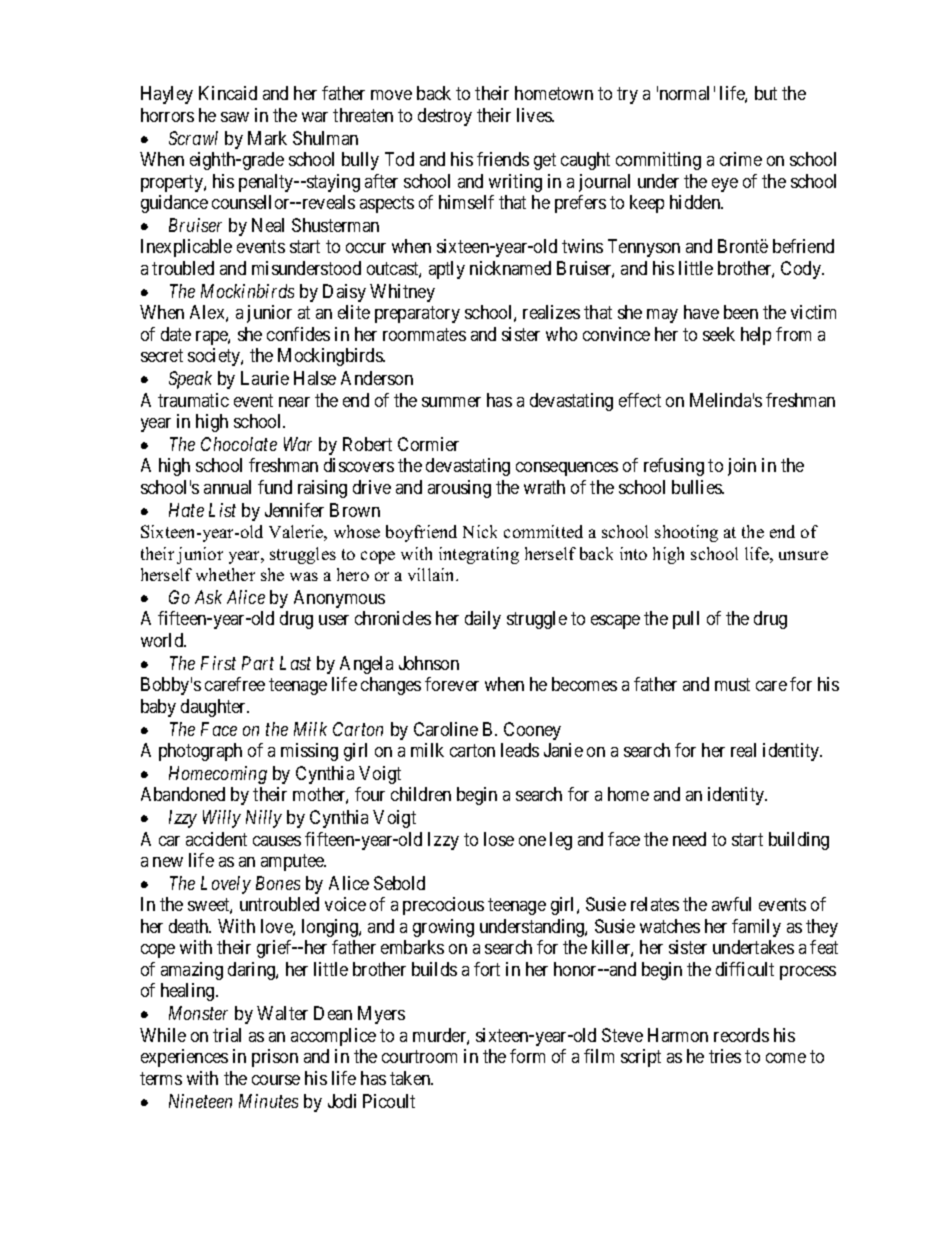 The height and width of the page is (1233, 952). I want to click on daily, so click(483, 620).
